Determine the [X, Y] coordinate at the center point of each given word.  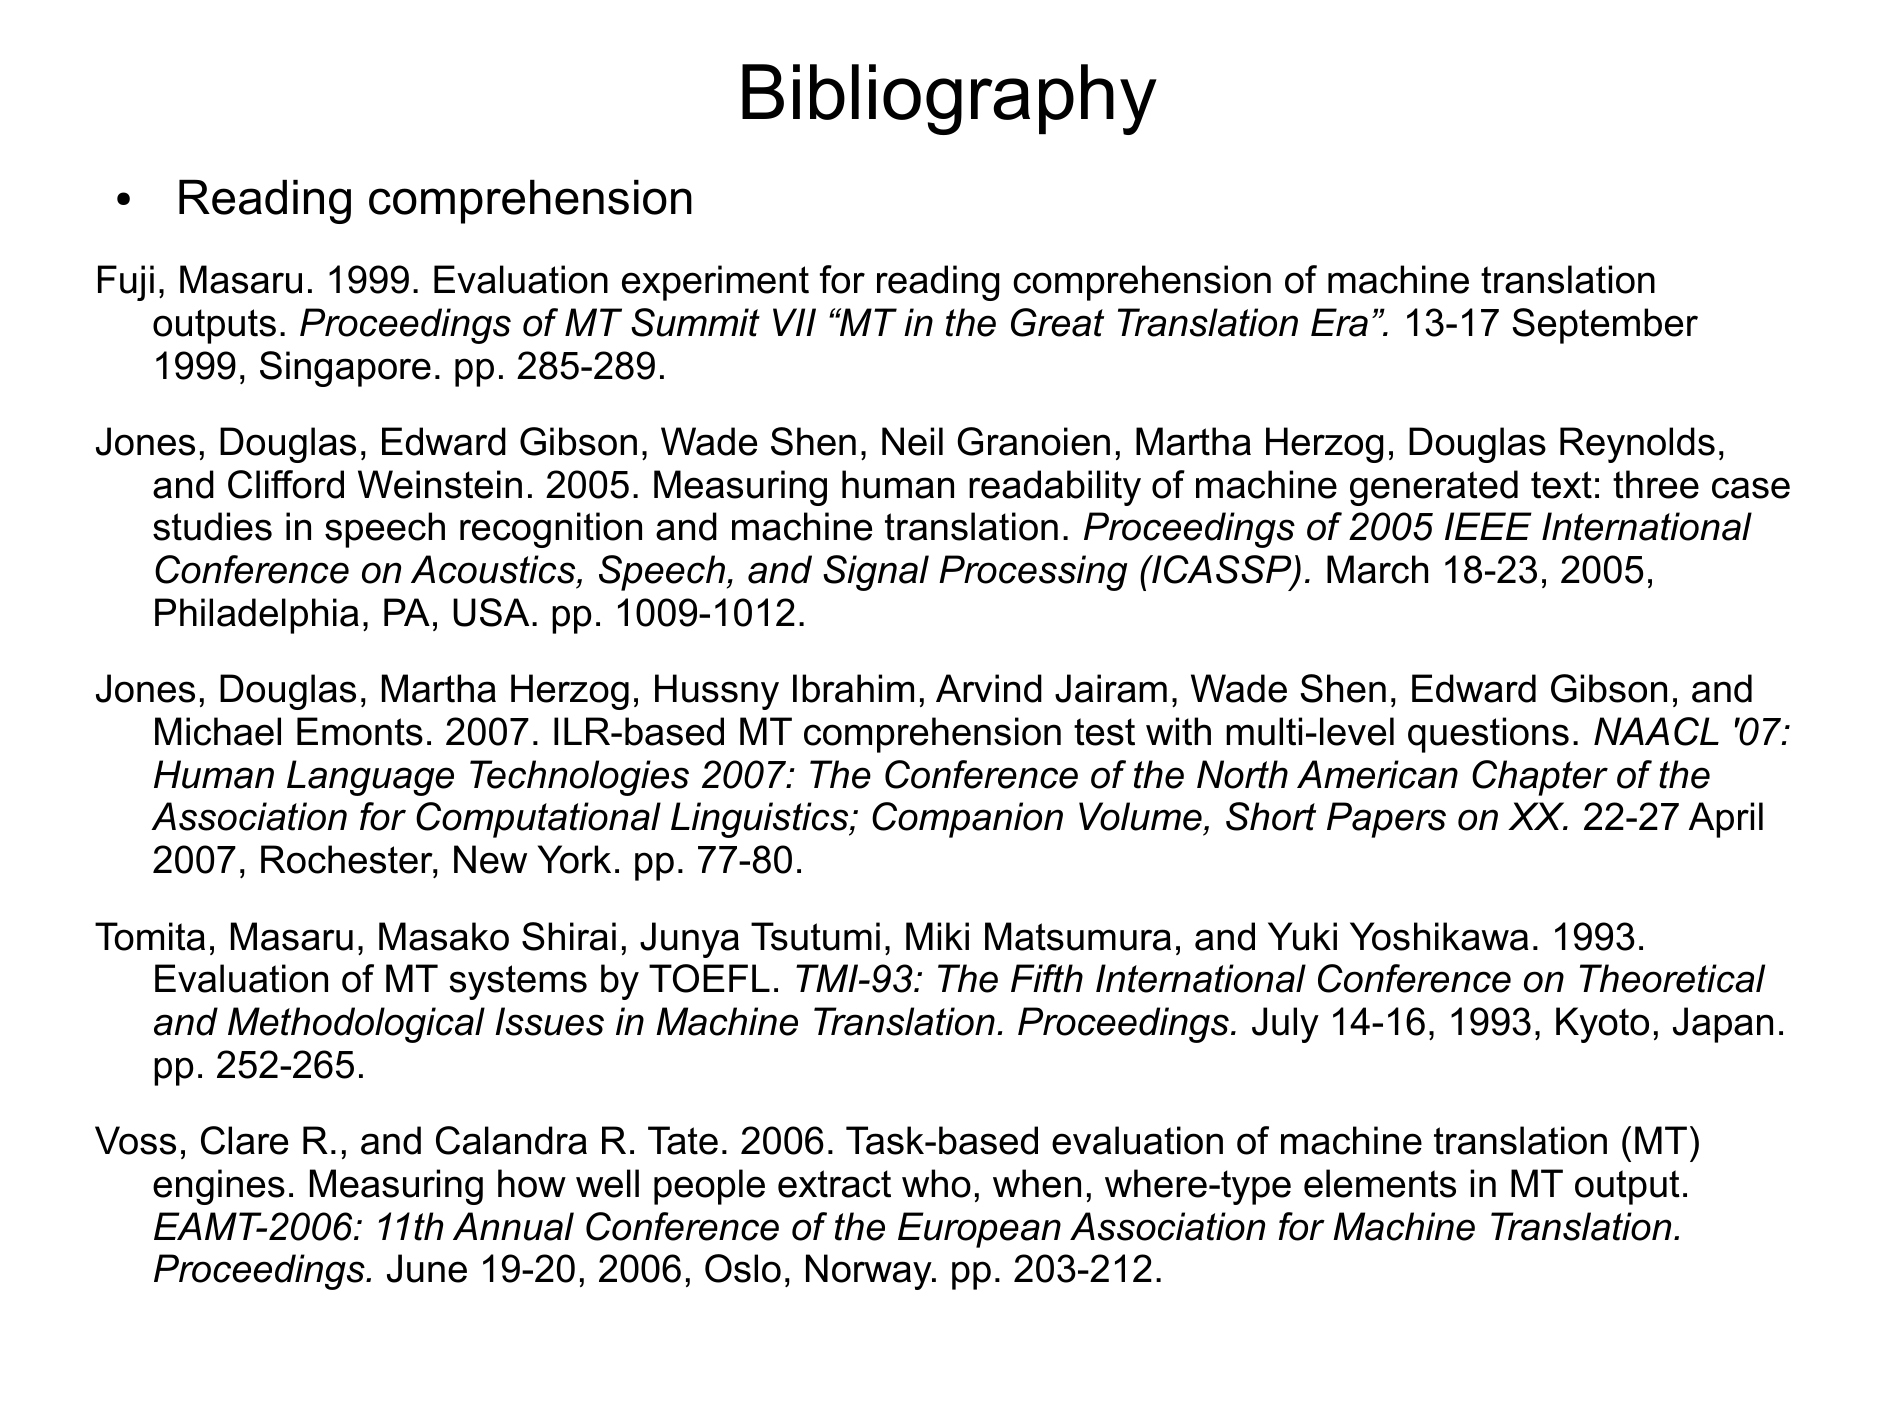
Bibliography [949, 99]
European [979, 1230]
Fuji [126, 283]
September [1605, 326]
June [427, 1268]
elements [1380, 1183]
